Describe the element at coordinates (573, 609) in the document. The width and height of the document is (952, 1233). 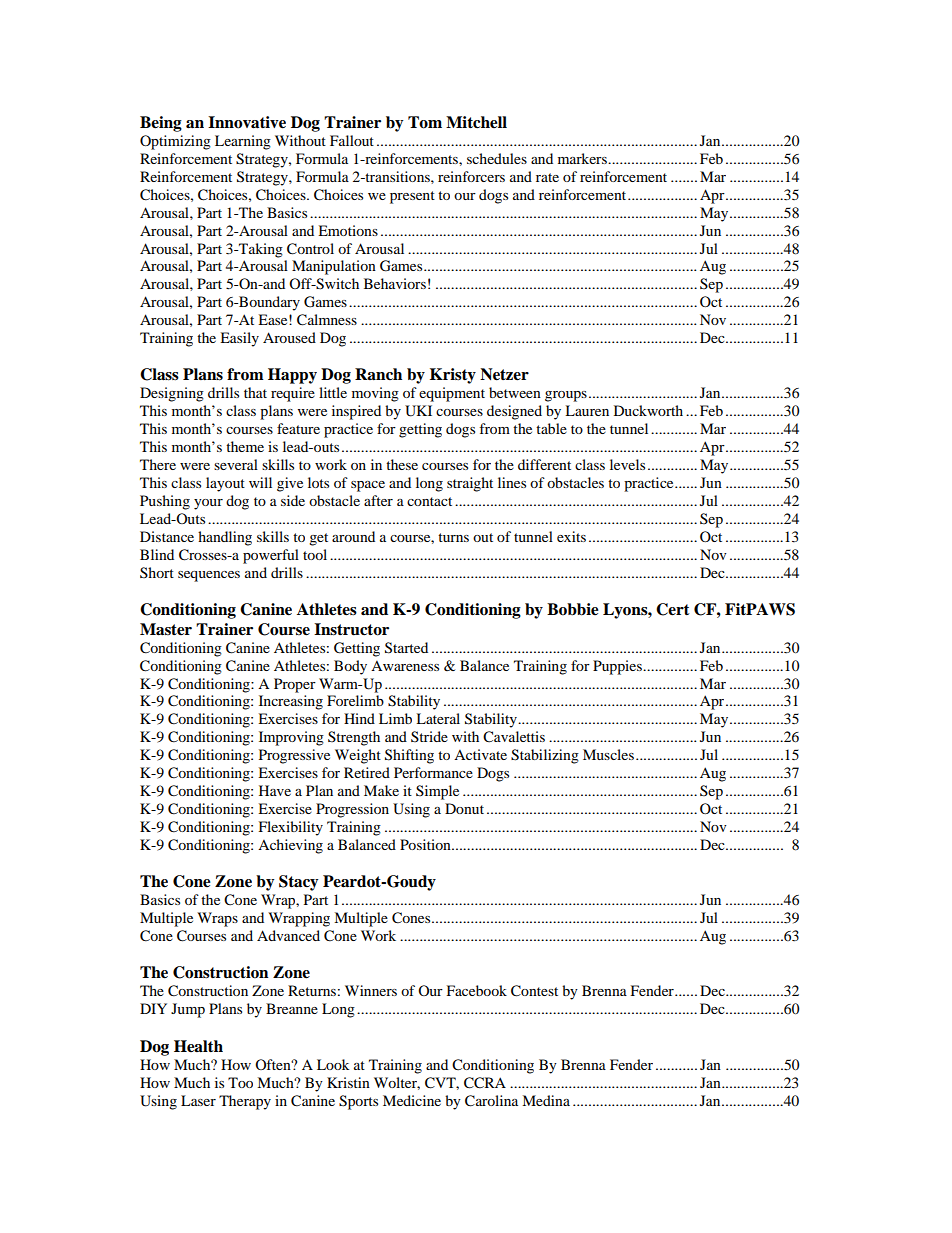
I see `Bobbie` at that location.
